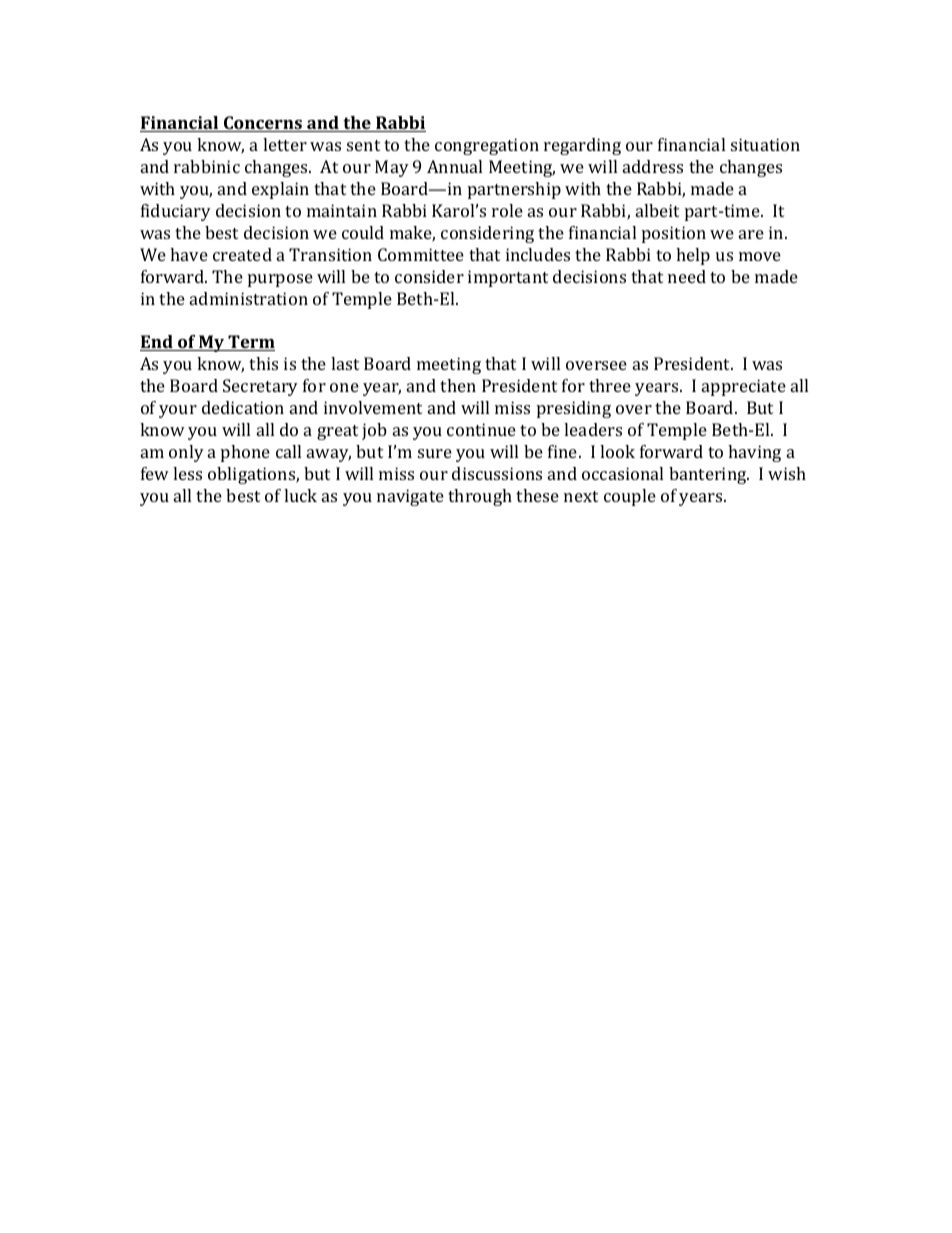 The height and width of the image is (1233, 952). Describe the element at coordinates (744, 387) in the image. I see `appreciate` at that location.
